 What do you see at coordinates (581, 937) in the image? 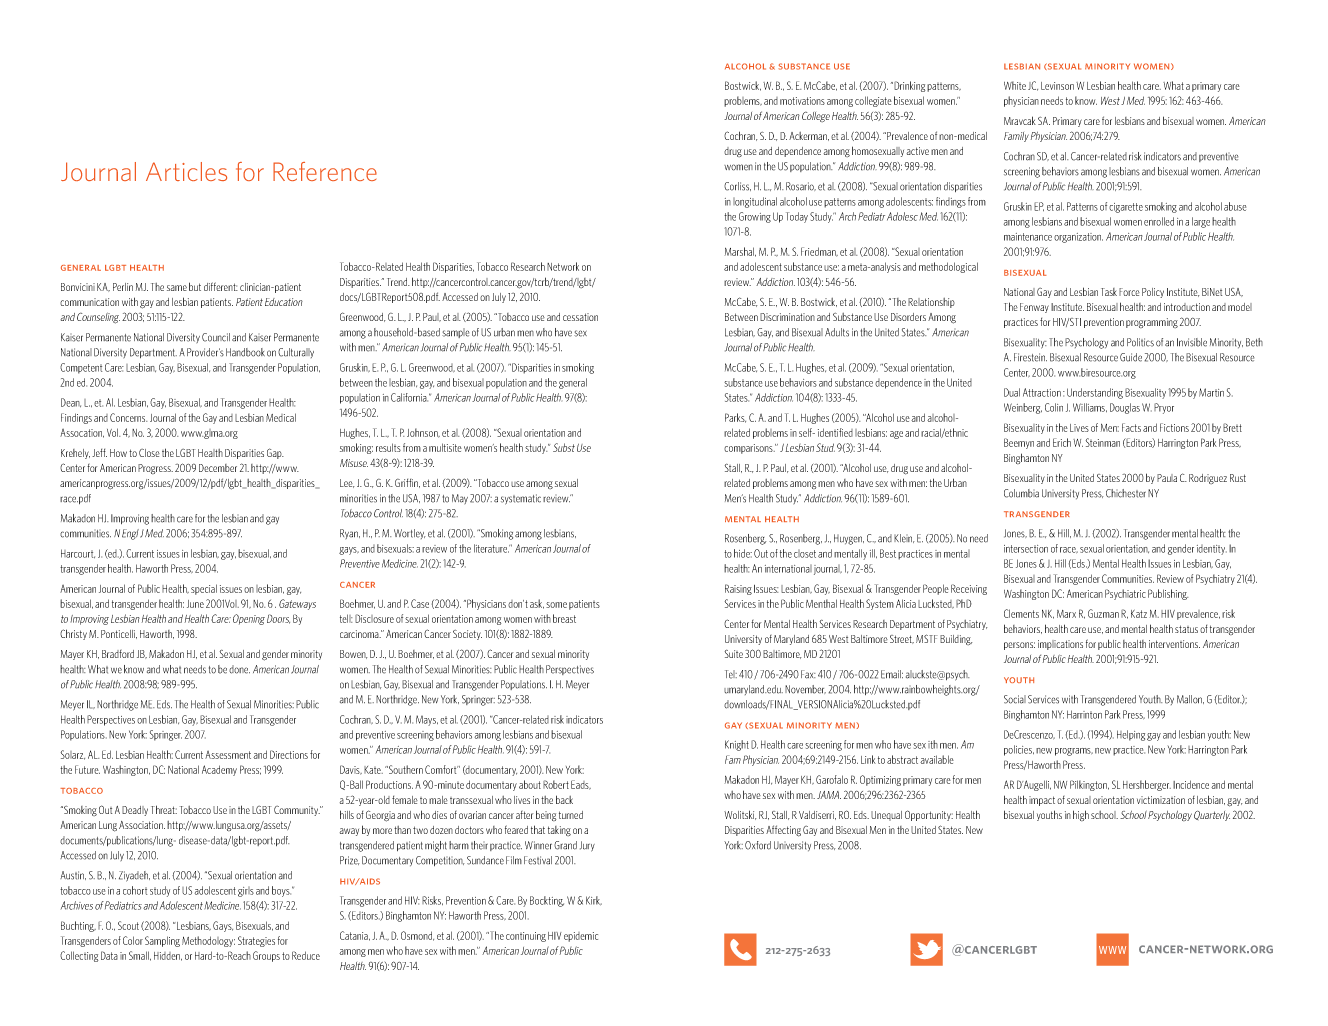
I see `epidemic` at bounding box center [581, 937].
